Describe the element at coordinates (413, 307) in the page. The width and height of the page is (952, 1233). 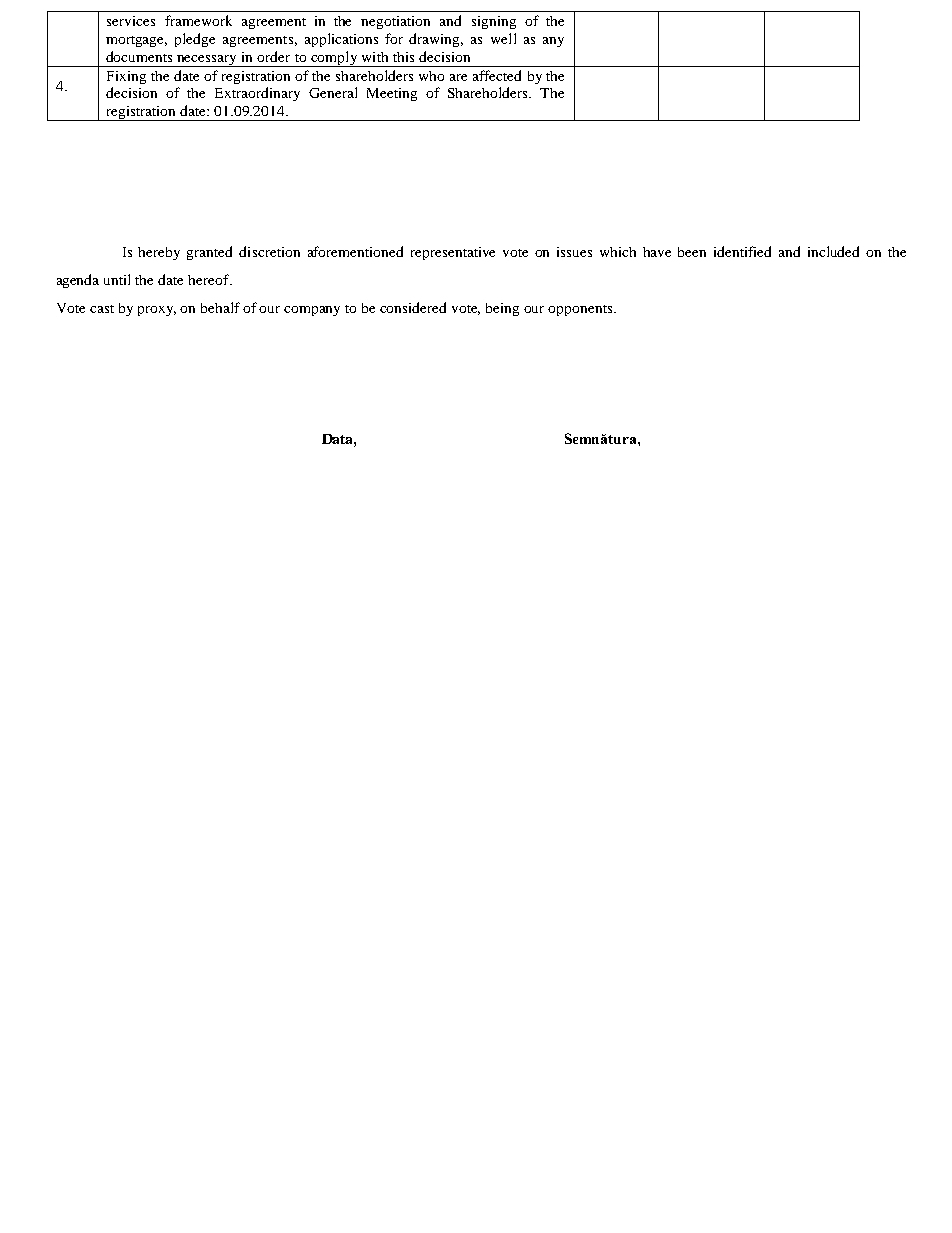
I see `considered` at that location.
